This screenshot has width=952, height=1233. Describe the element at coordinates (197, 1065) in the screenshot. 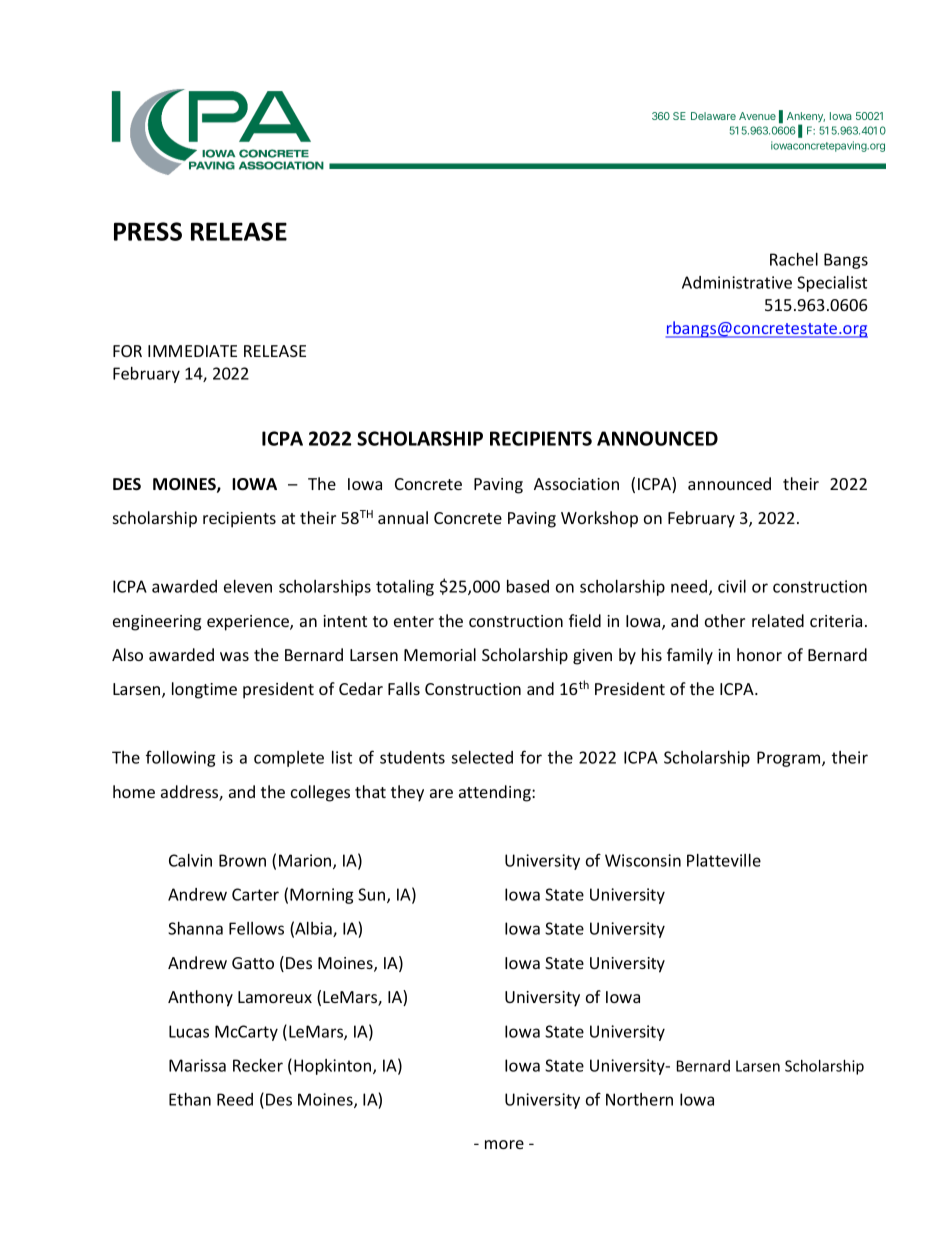

I see `Marissa` at that location.
